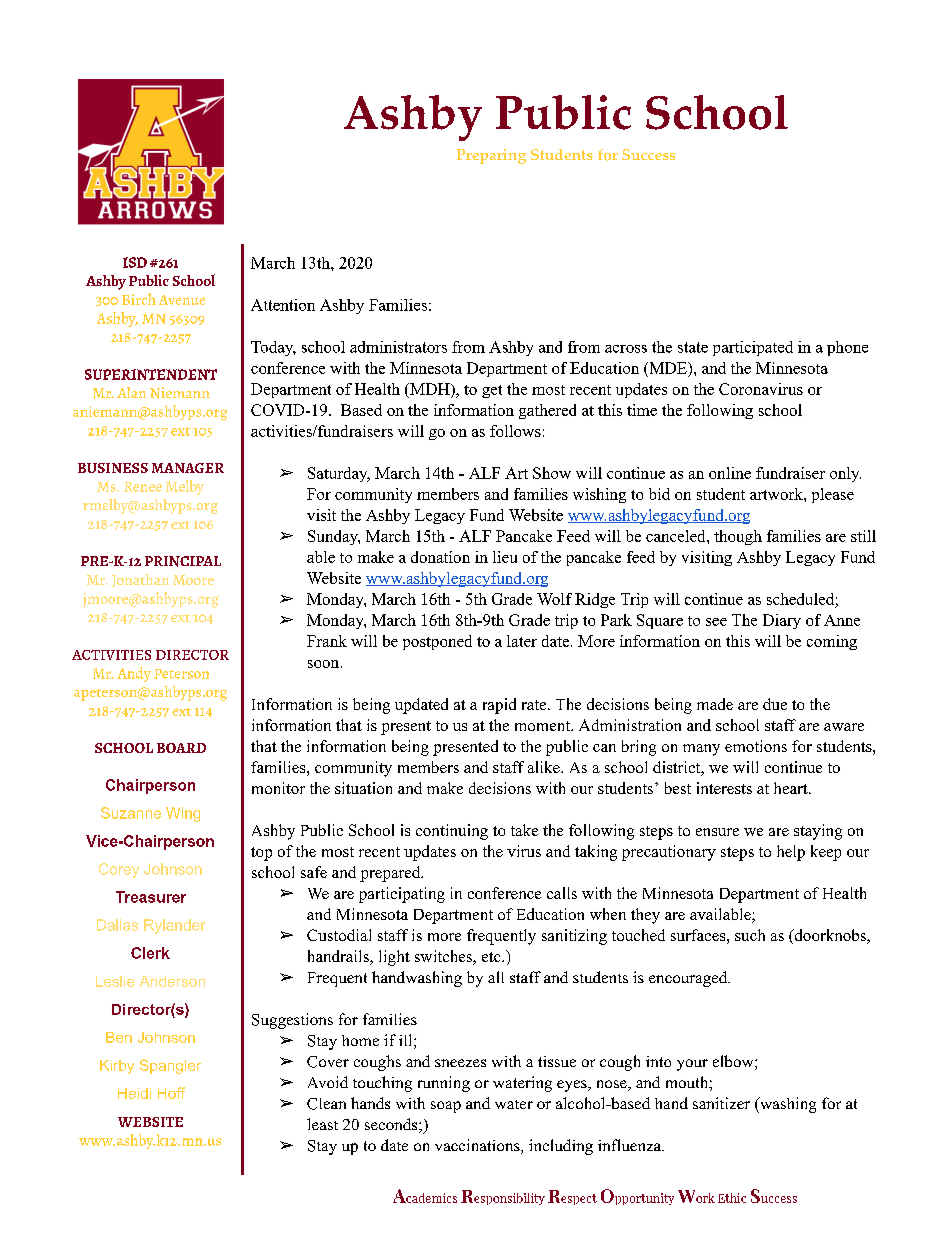 This document has width=952, height=1233. What do you see at coordinates (134, 674) in the document?
I see `Andy` at bounding box center [134, 674].
